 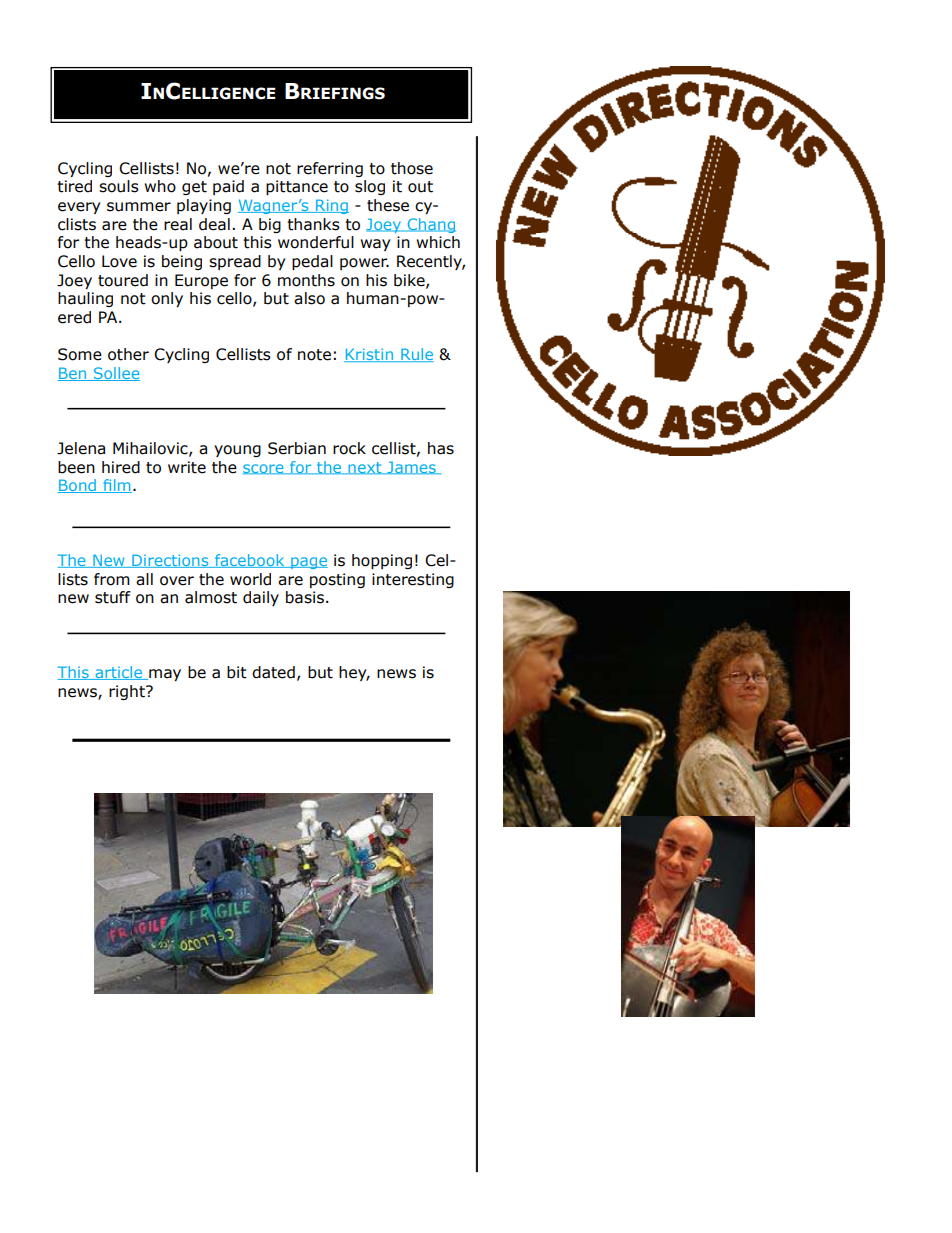 I want to click on has, so click(x=441, y=448).
